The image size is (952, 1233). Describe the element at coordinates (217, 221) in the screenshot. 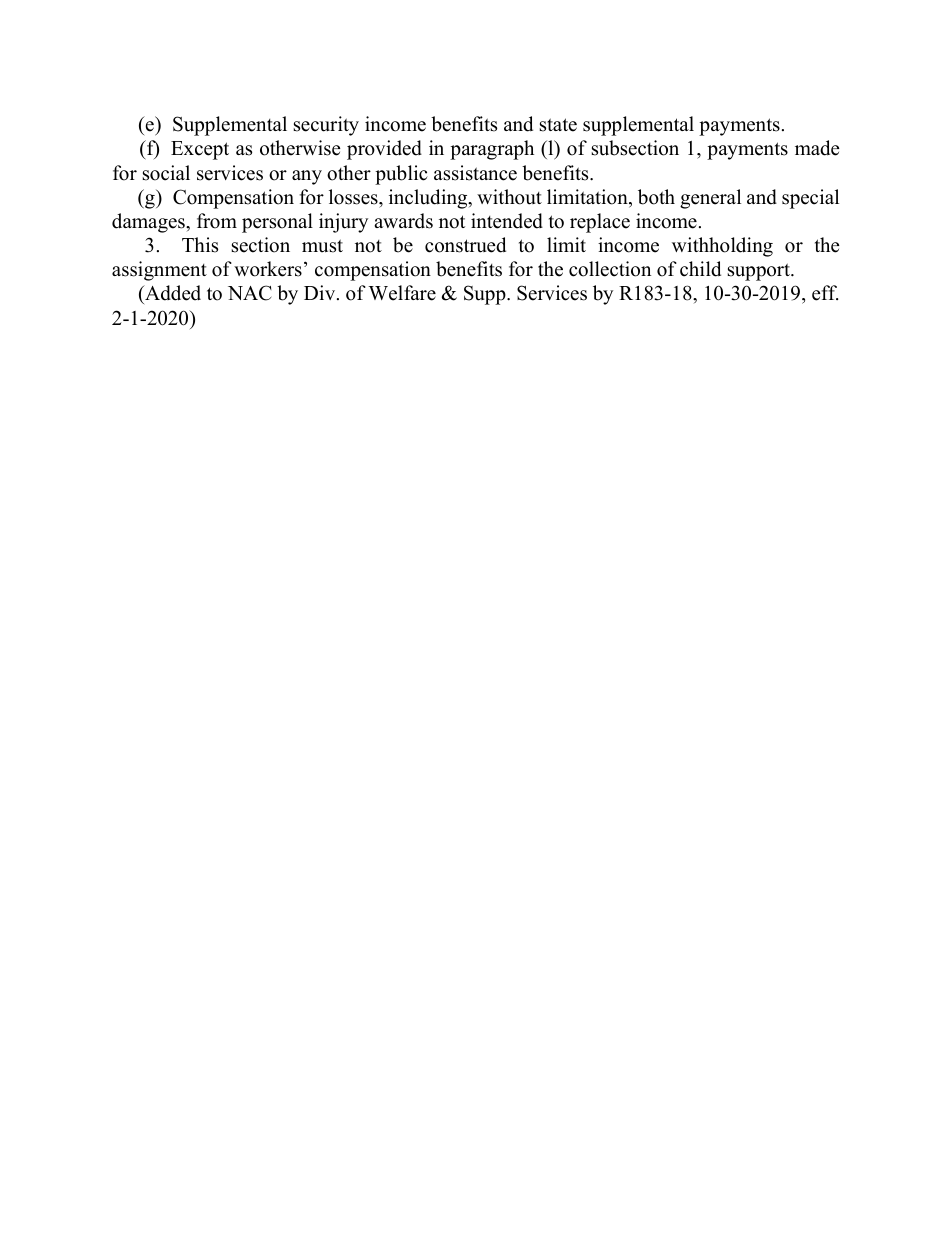

I see `from` at that location.
